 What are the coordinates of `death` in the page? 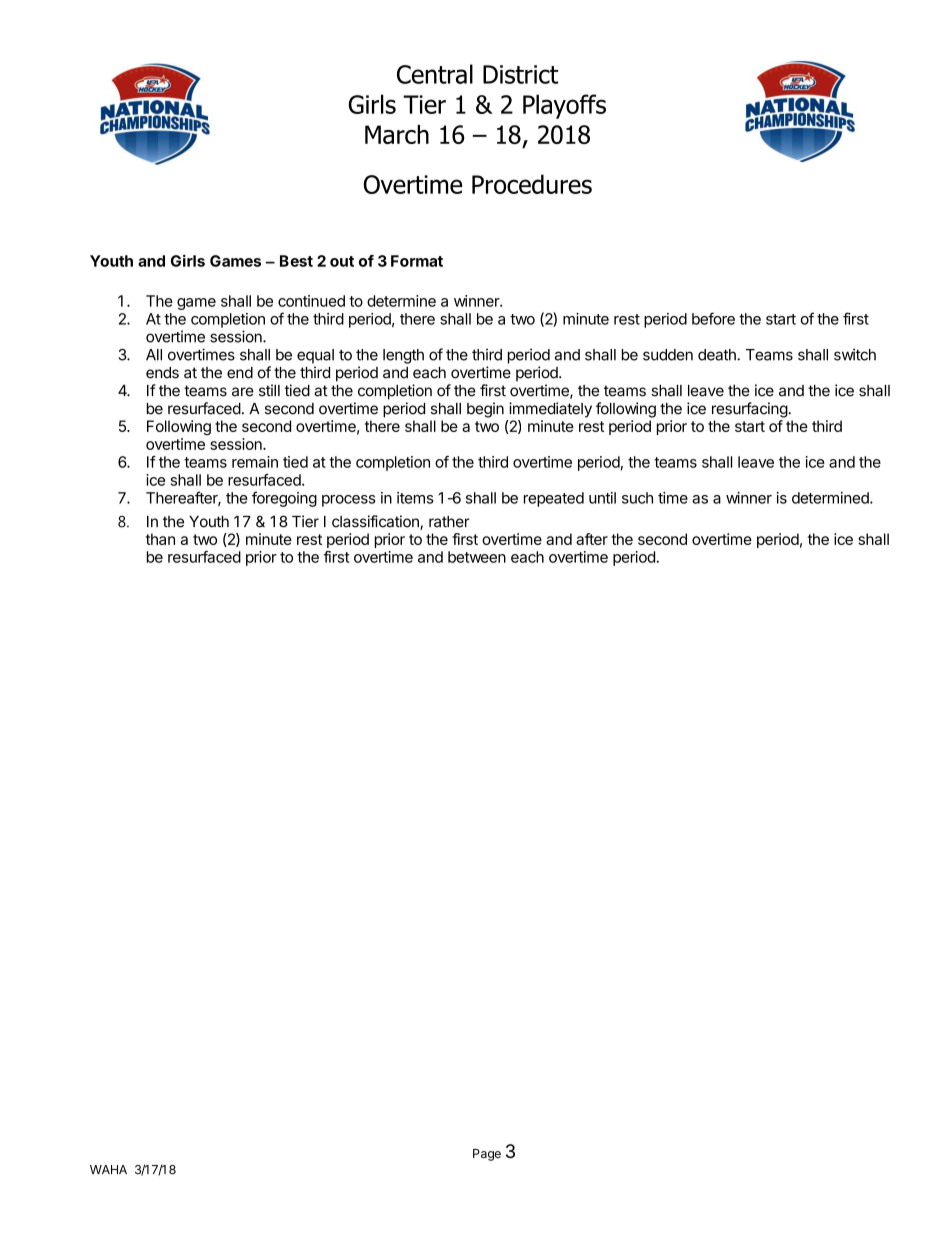 It's located at (718, 355).
